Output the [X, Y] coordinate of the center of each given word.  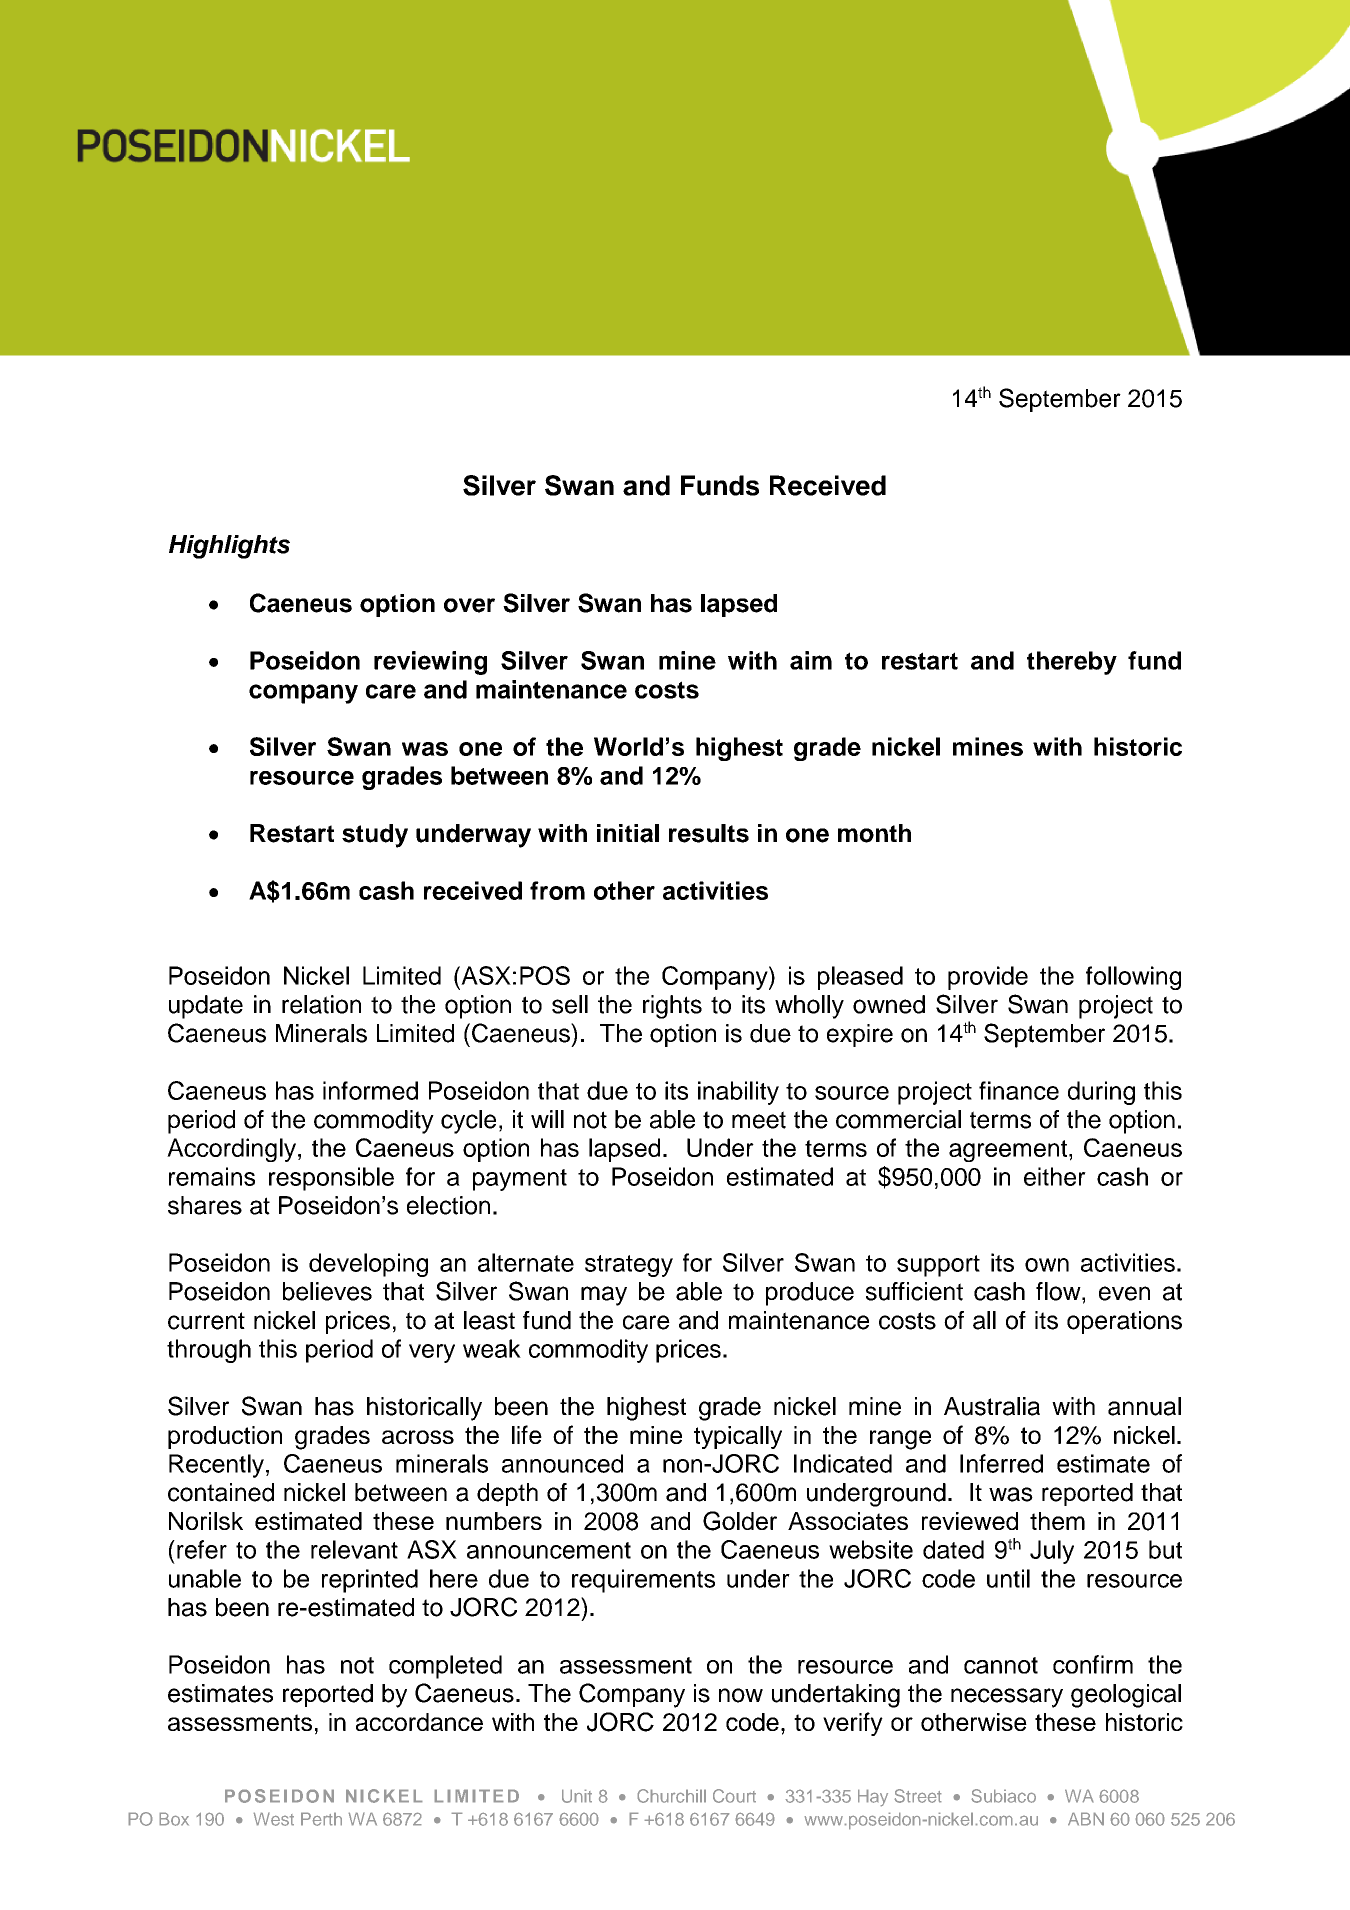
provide [988, 978]
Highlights [229, 547]
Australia [992, 1406]
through [209, 1351]
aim [811, 660]
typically [738, 1437]
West [273, 1819]
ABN [1086, 1819]
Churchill [671, 1796]
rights [672, 1007]
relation [321, 1004]
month [874, 833]
